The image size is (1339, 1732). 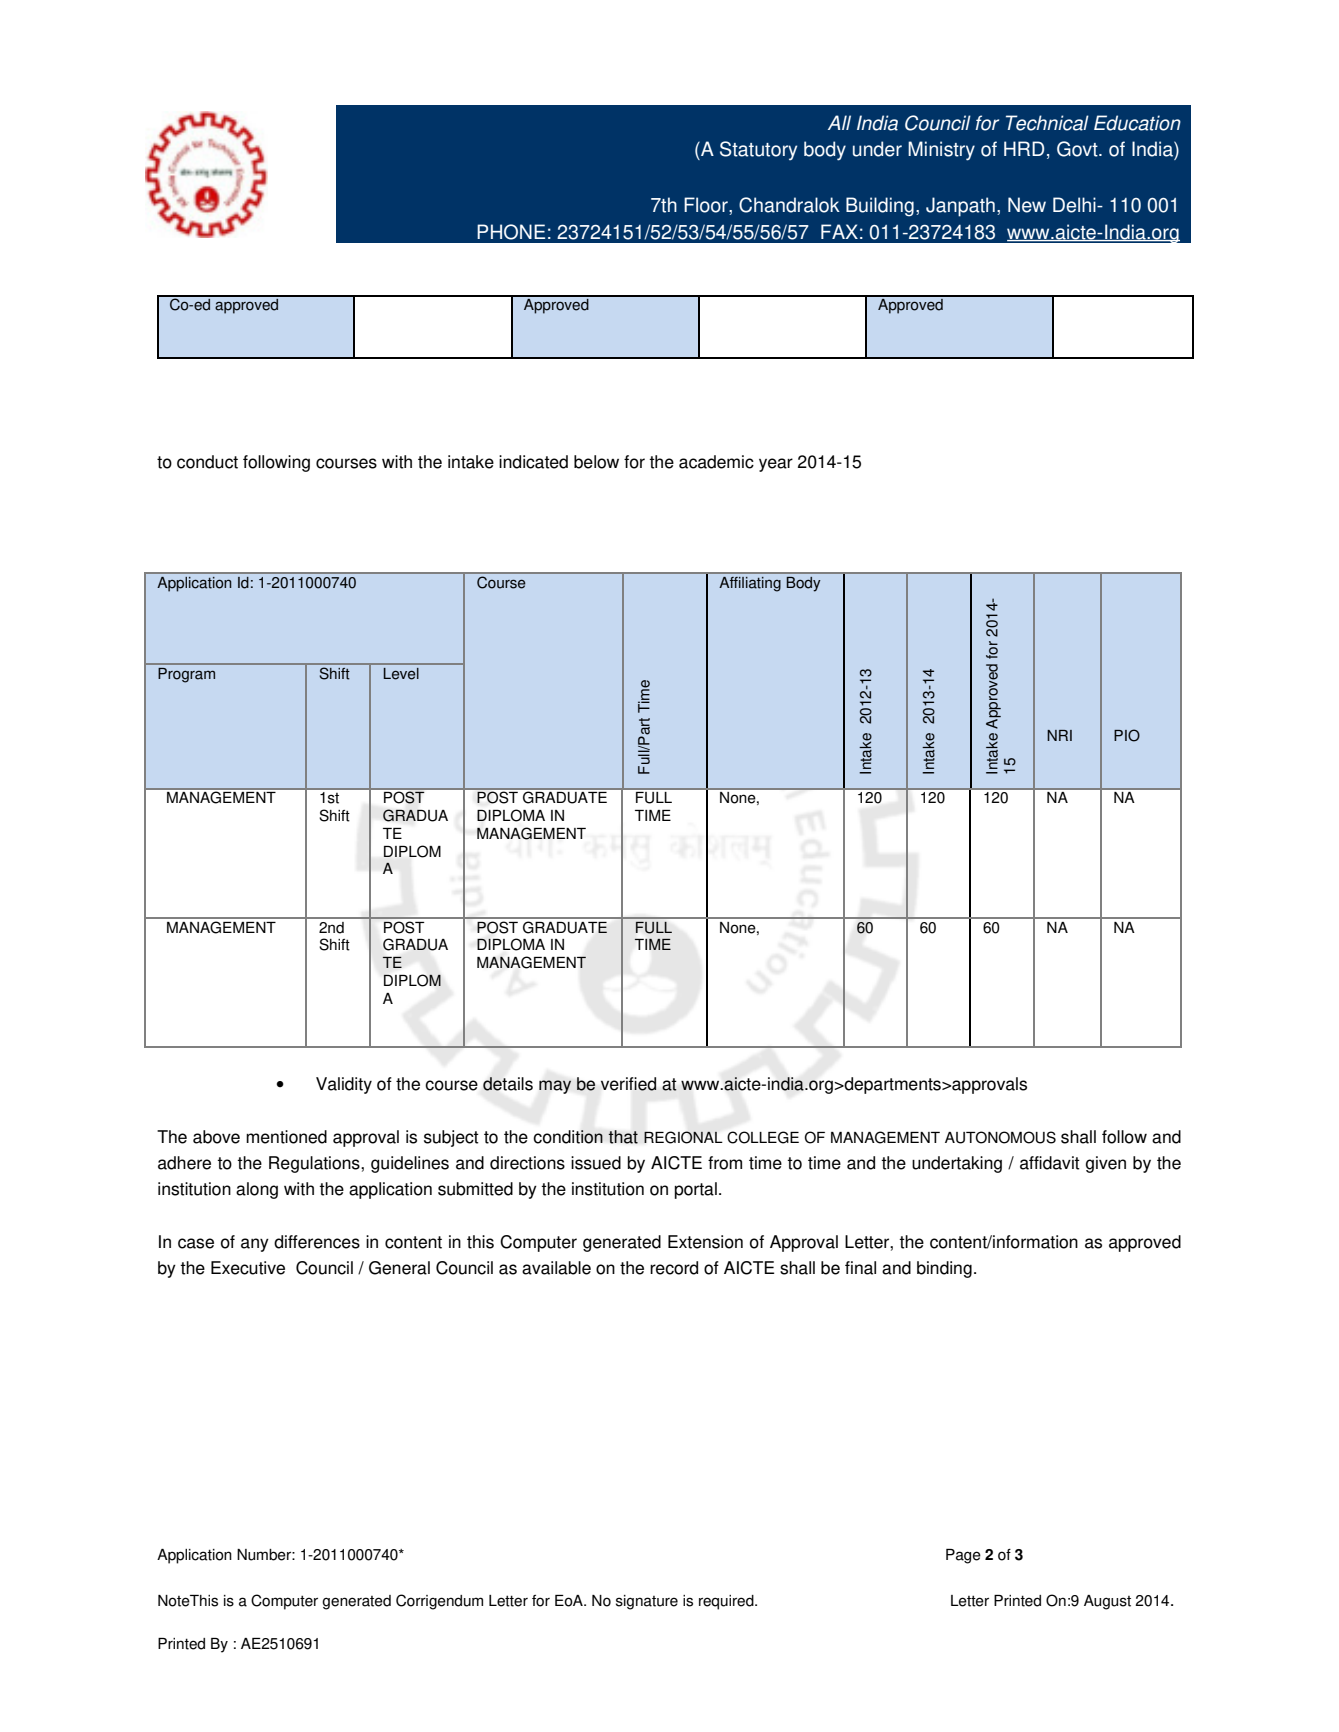 What do you see at coordinates (344, 1085) in the page?
I see `Validity` at bounding box center [344, 1085].
